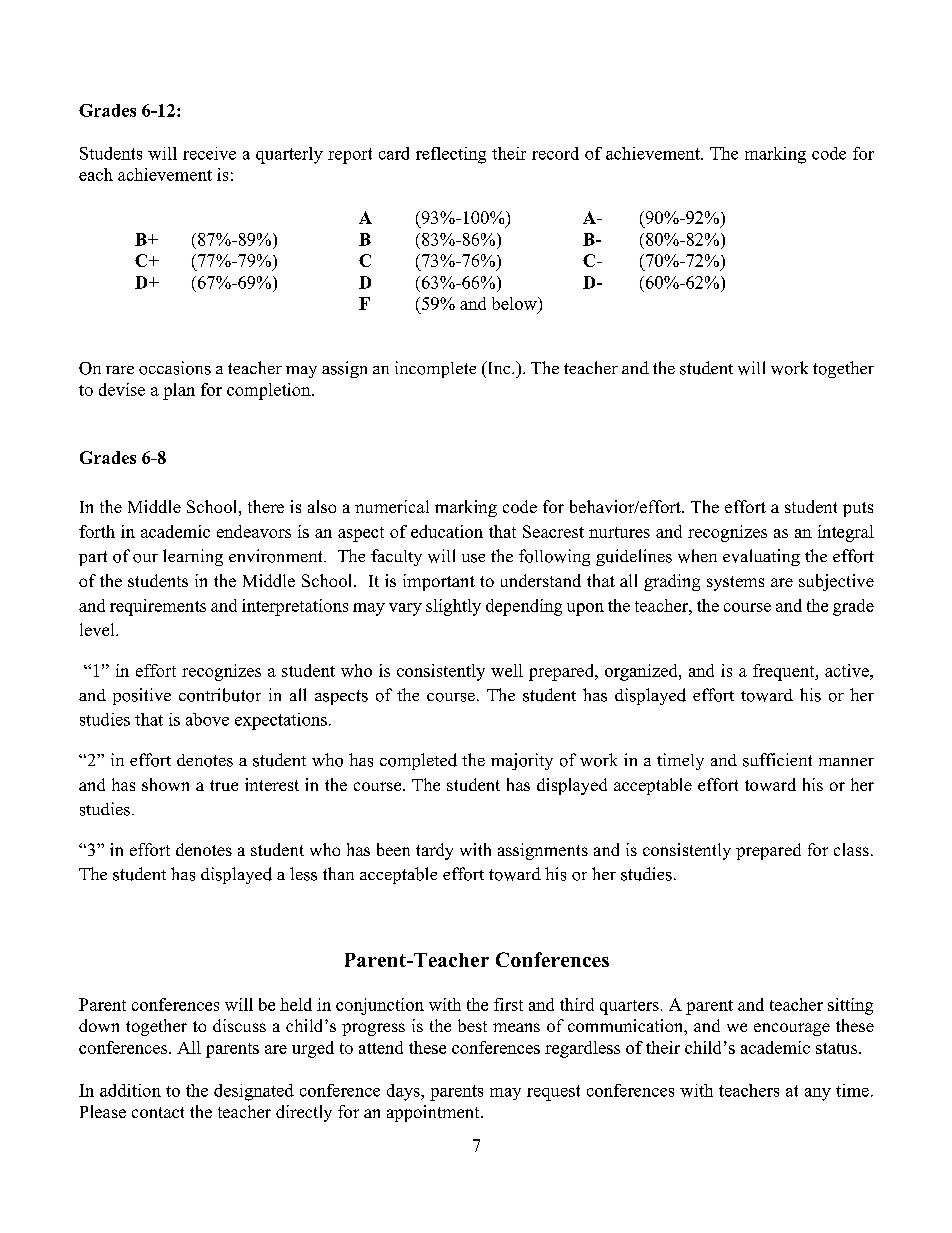 The width and height of the document is (952, 1233). Describe the element at coordinates (158, 1112) in the document. I see `contact` at that location.
